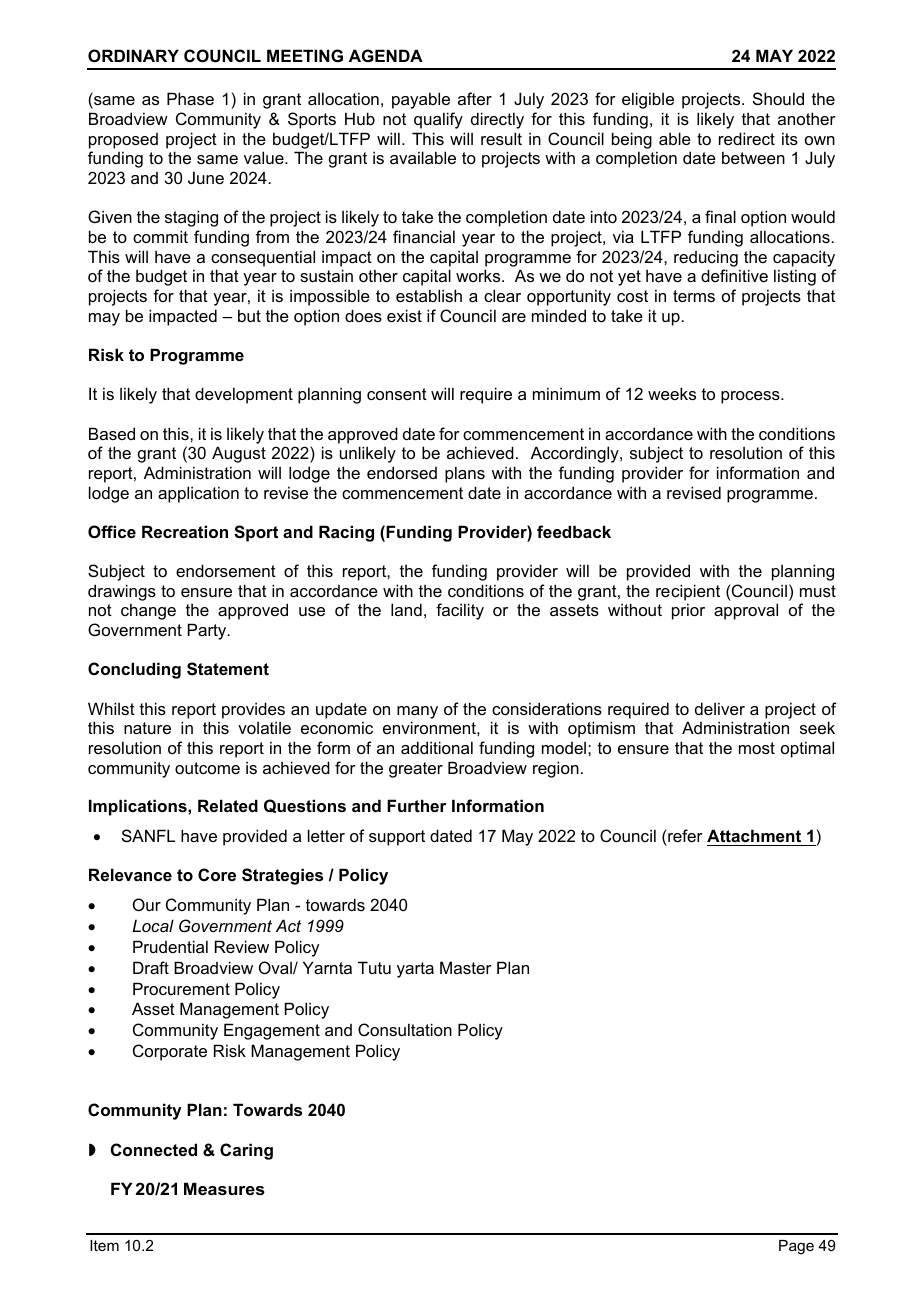  What do you see at coordinates (249, 315) in the screenshot?
I see `but` at bounding box center [249, 315].
